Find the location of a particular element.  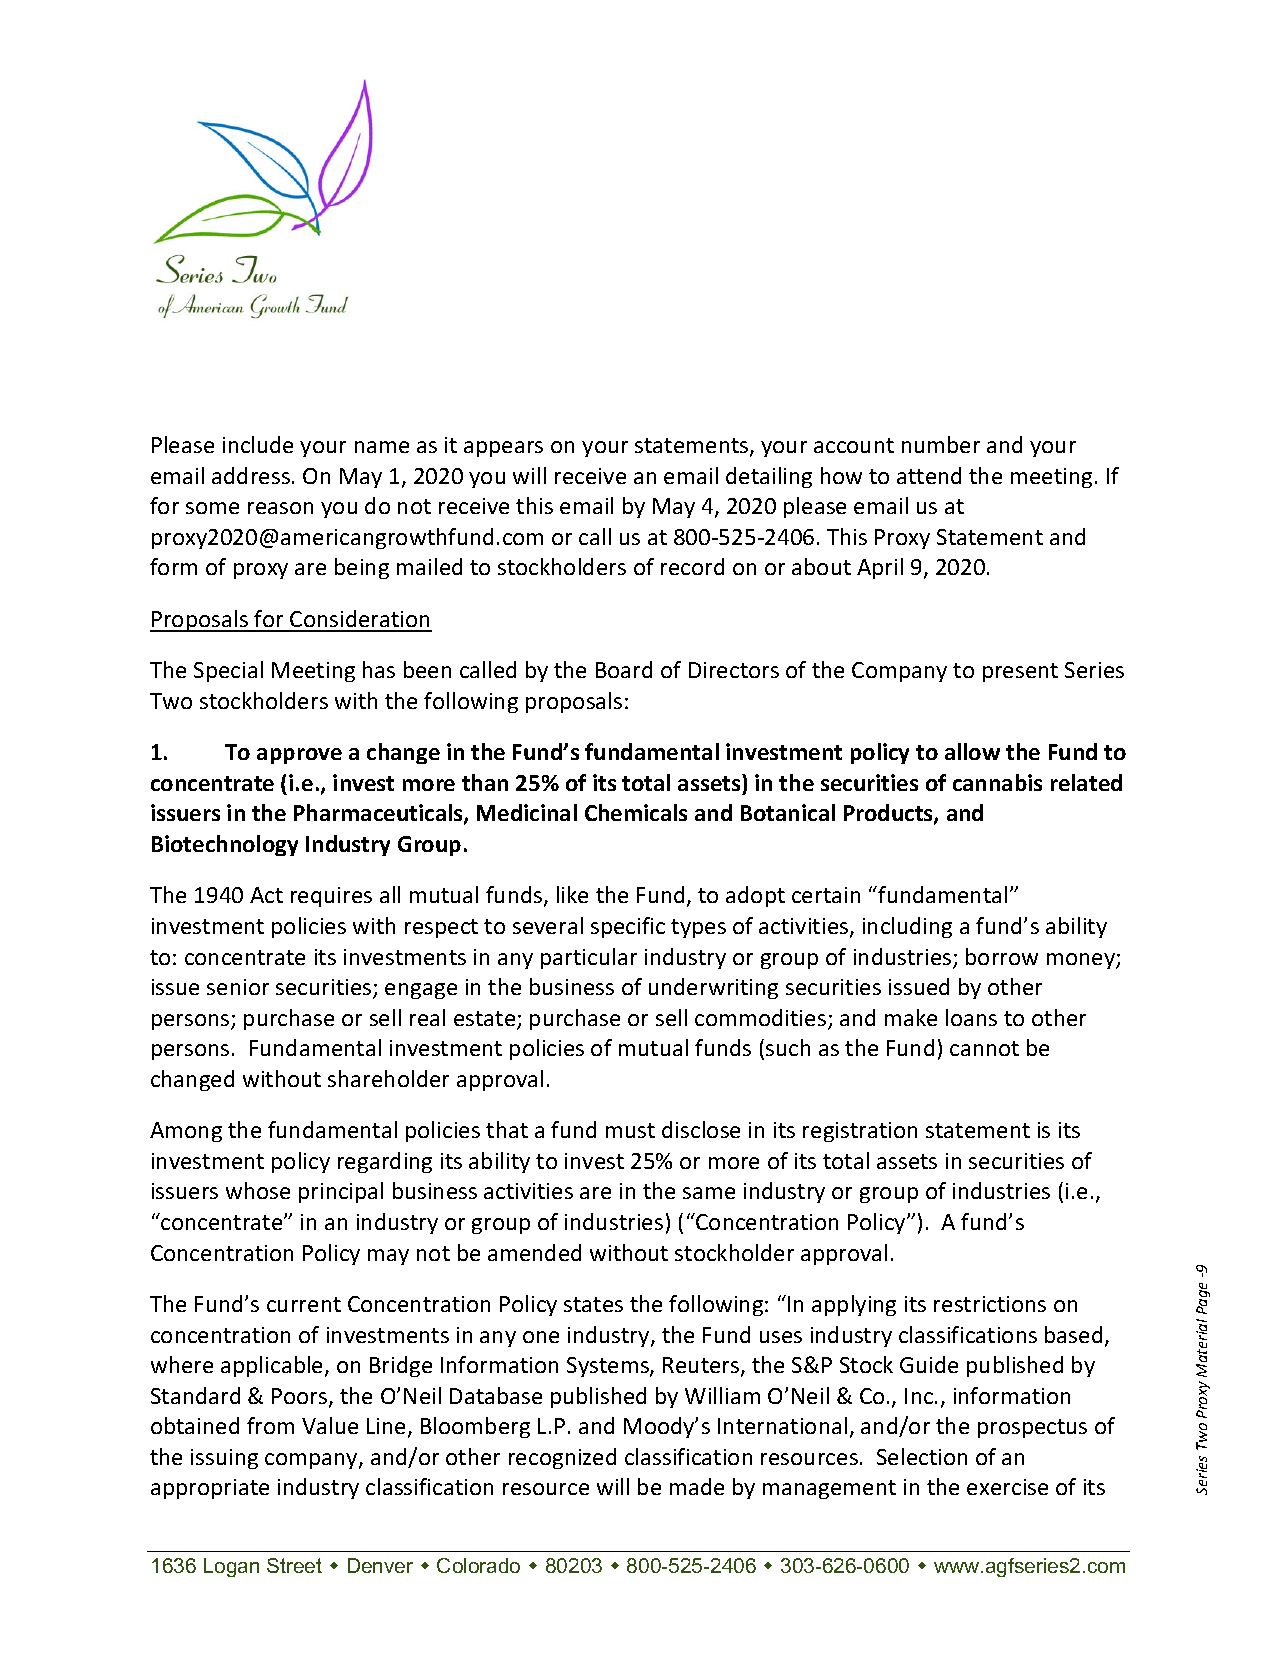

requires is located at coordinates (331, 897).
